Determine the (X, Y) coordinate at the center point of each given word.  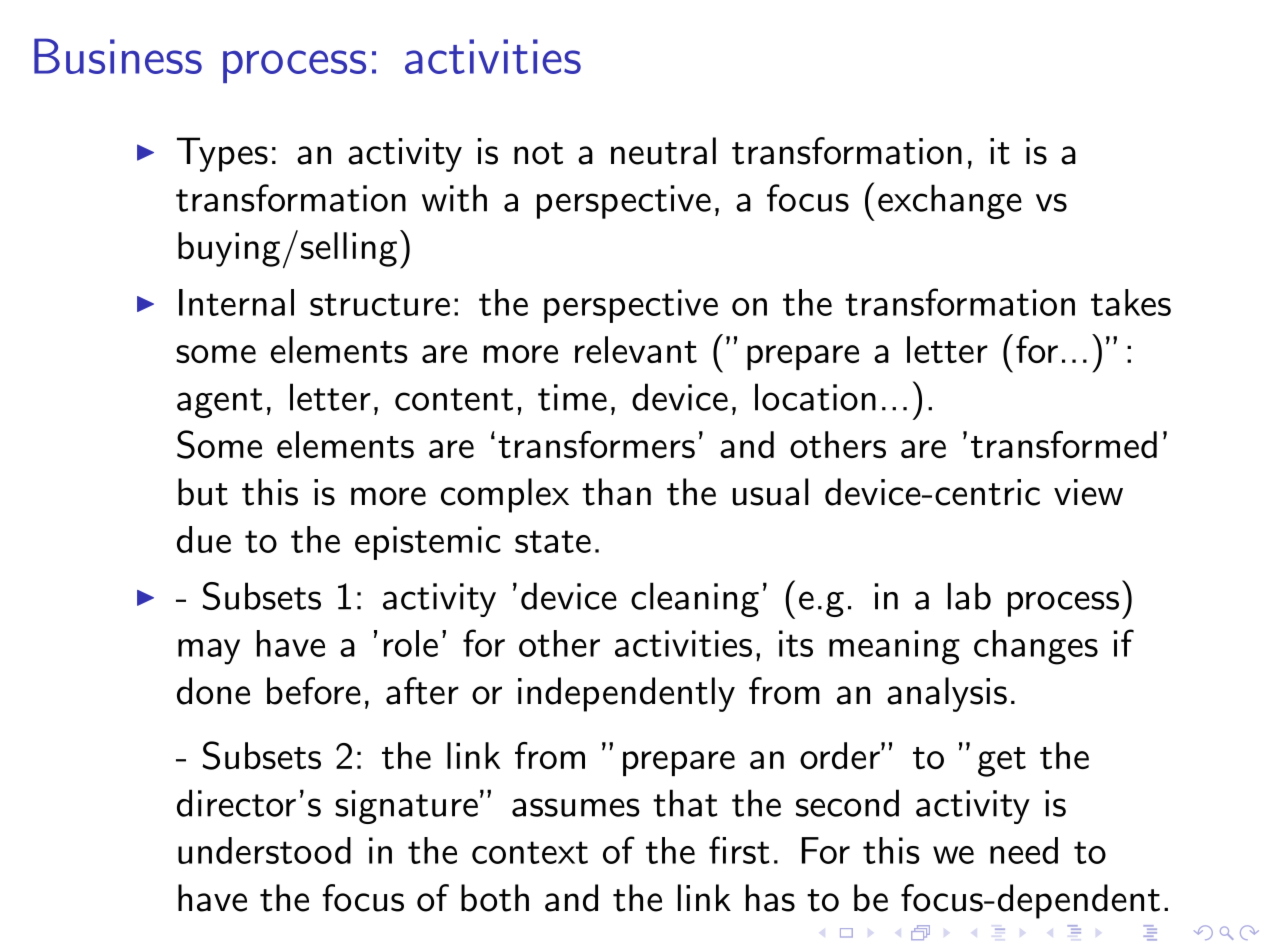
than (616, 492)
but (203, 492)
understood (264, 850)
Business (118, 56)
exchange (950, 201)
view (1088, 492)
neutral (663, 151)
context (530, 852)
